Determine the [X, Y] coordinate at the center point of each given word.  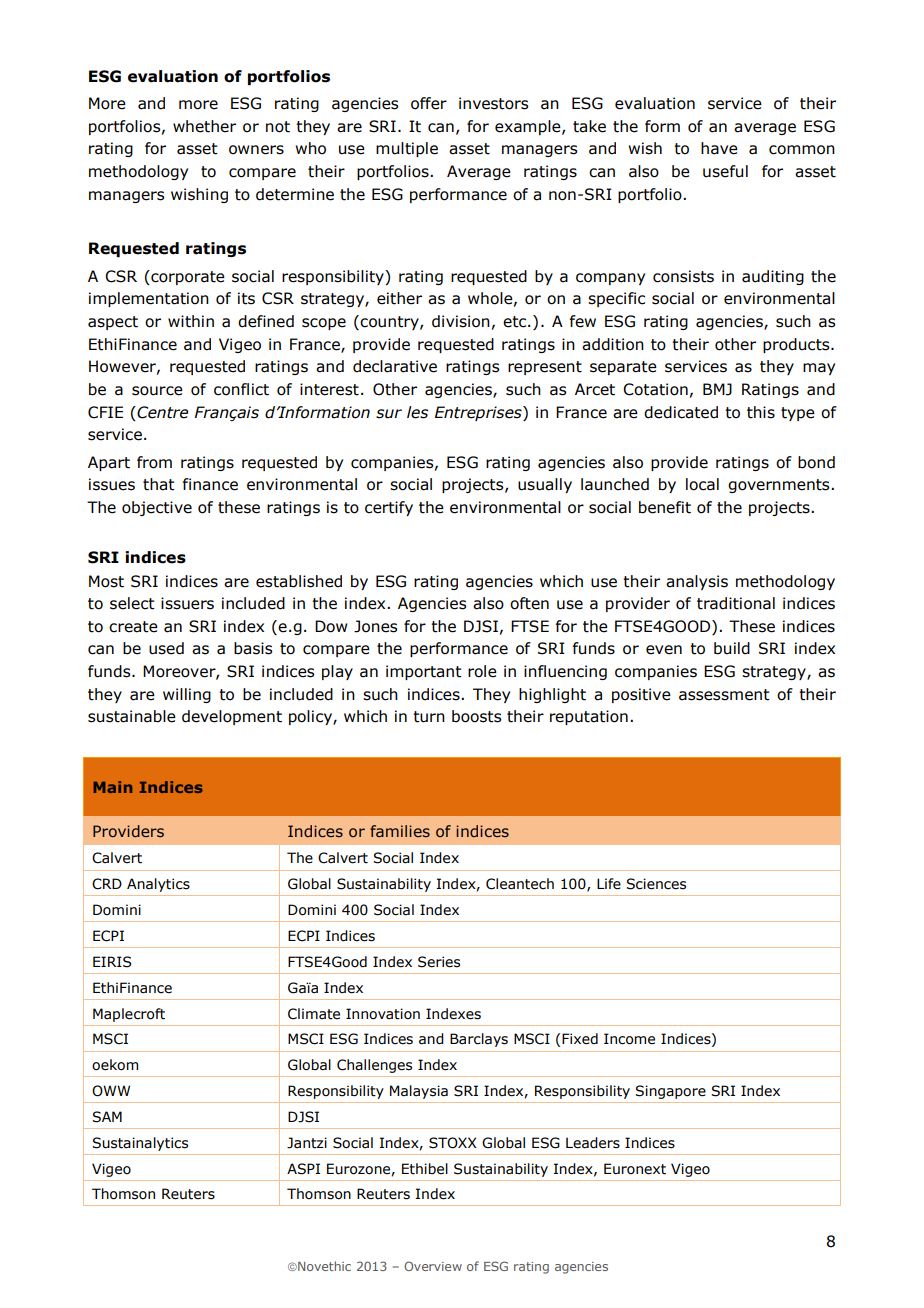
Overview [433, 1266]
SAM [107, 1117]
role [482, 671]
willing [187, 695]
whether [204, 126]
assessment [724, 695]
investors [493, 103]
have [719, 148]
